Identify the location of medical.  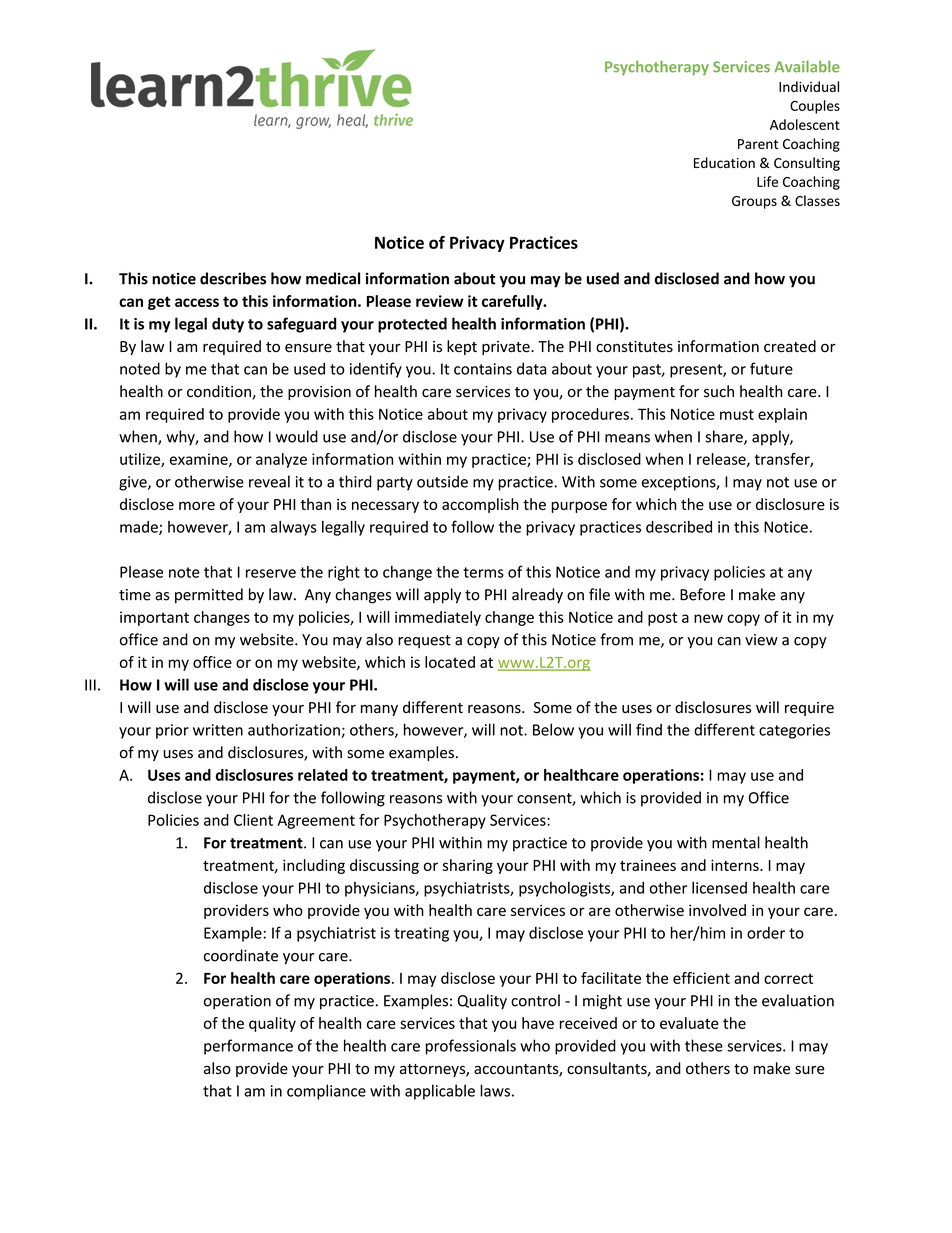
(333, 278).
